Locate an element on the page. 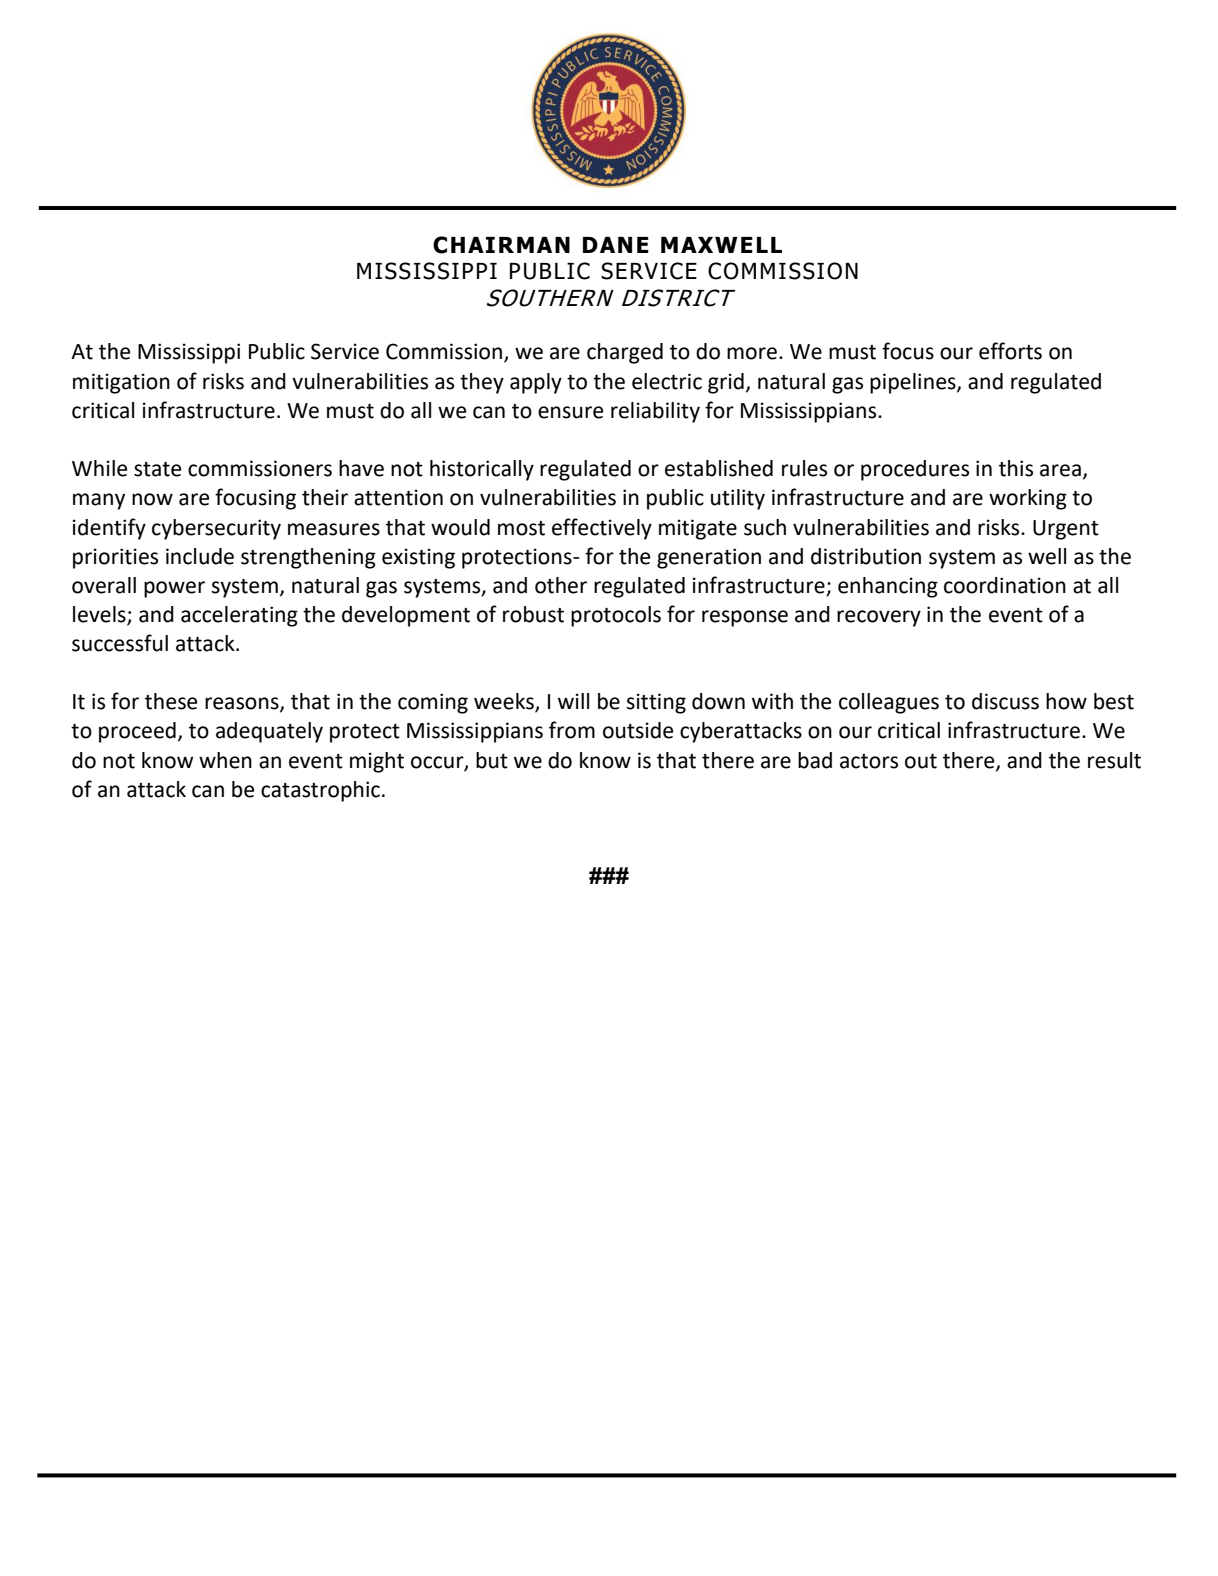  coordination is located at coordinates (1005, 585).
